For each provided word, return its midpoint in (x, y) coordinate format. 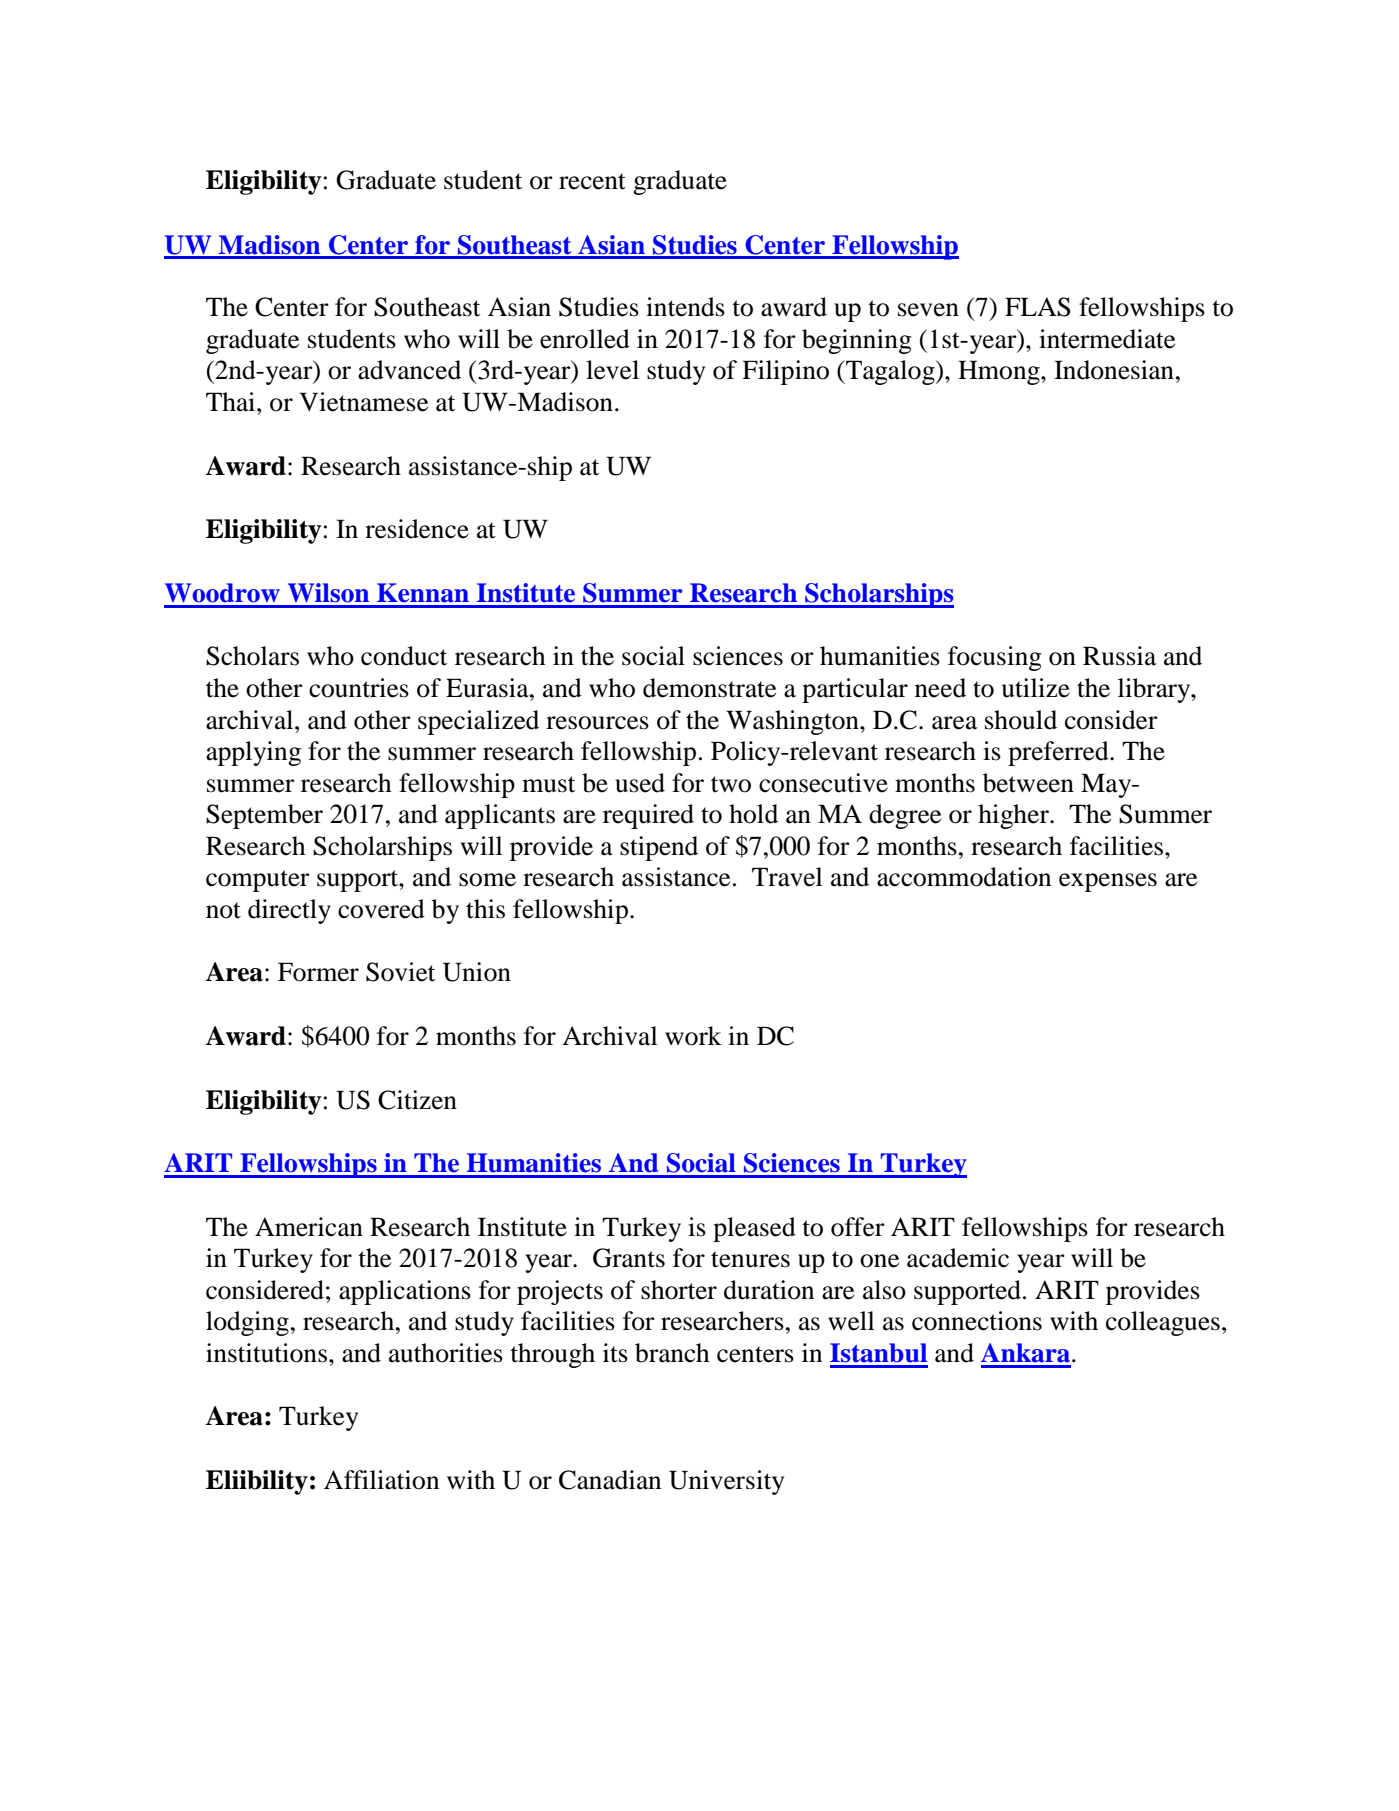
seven (928, 310)
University (726, 1482)
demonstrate (709, 688)
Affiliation (381, 1480)
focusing (995, 658)
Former (318, 972)
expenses (1108, 882)
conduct (404, 656)
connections (977, 1321)
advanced (409, 370)
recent (592, 181)
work (693, 1036)
